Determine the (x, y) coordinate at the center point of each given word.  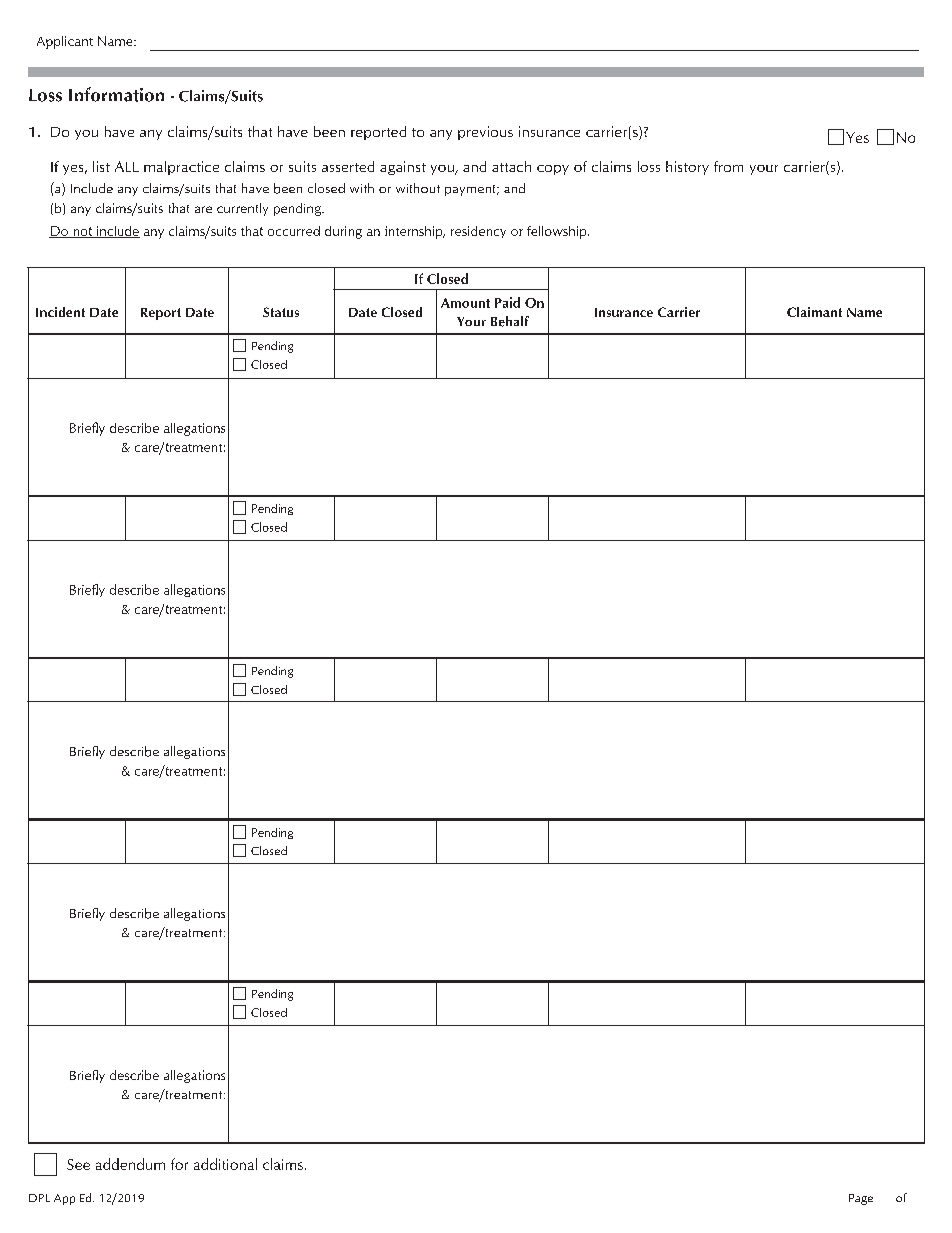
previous (485, 133)
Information (116, 94)
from (728, 166)
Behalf (510, 321)
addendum (130, 1164)
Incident (60, 312)
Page (861, 1199)
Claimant (814, 312)
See (78, 1164)
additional (225, 1164)
